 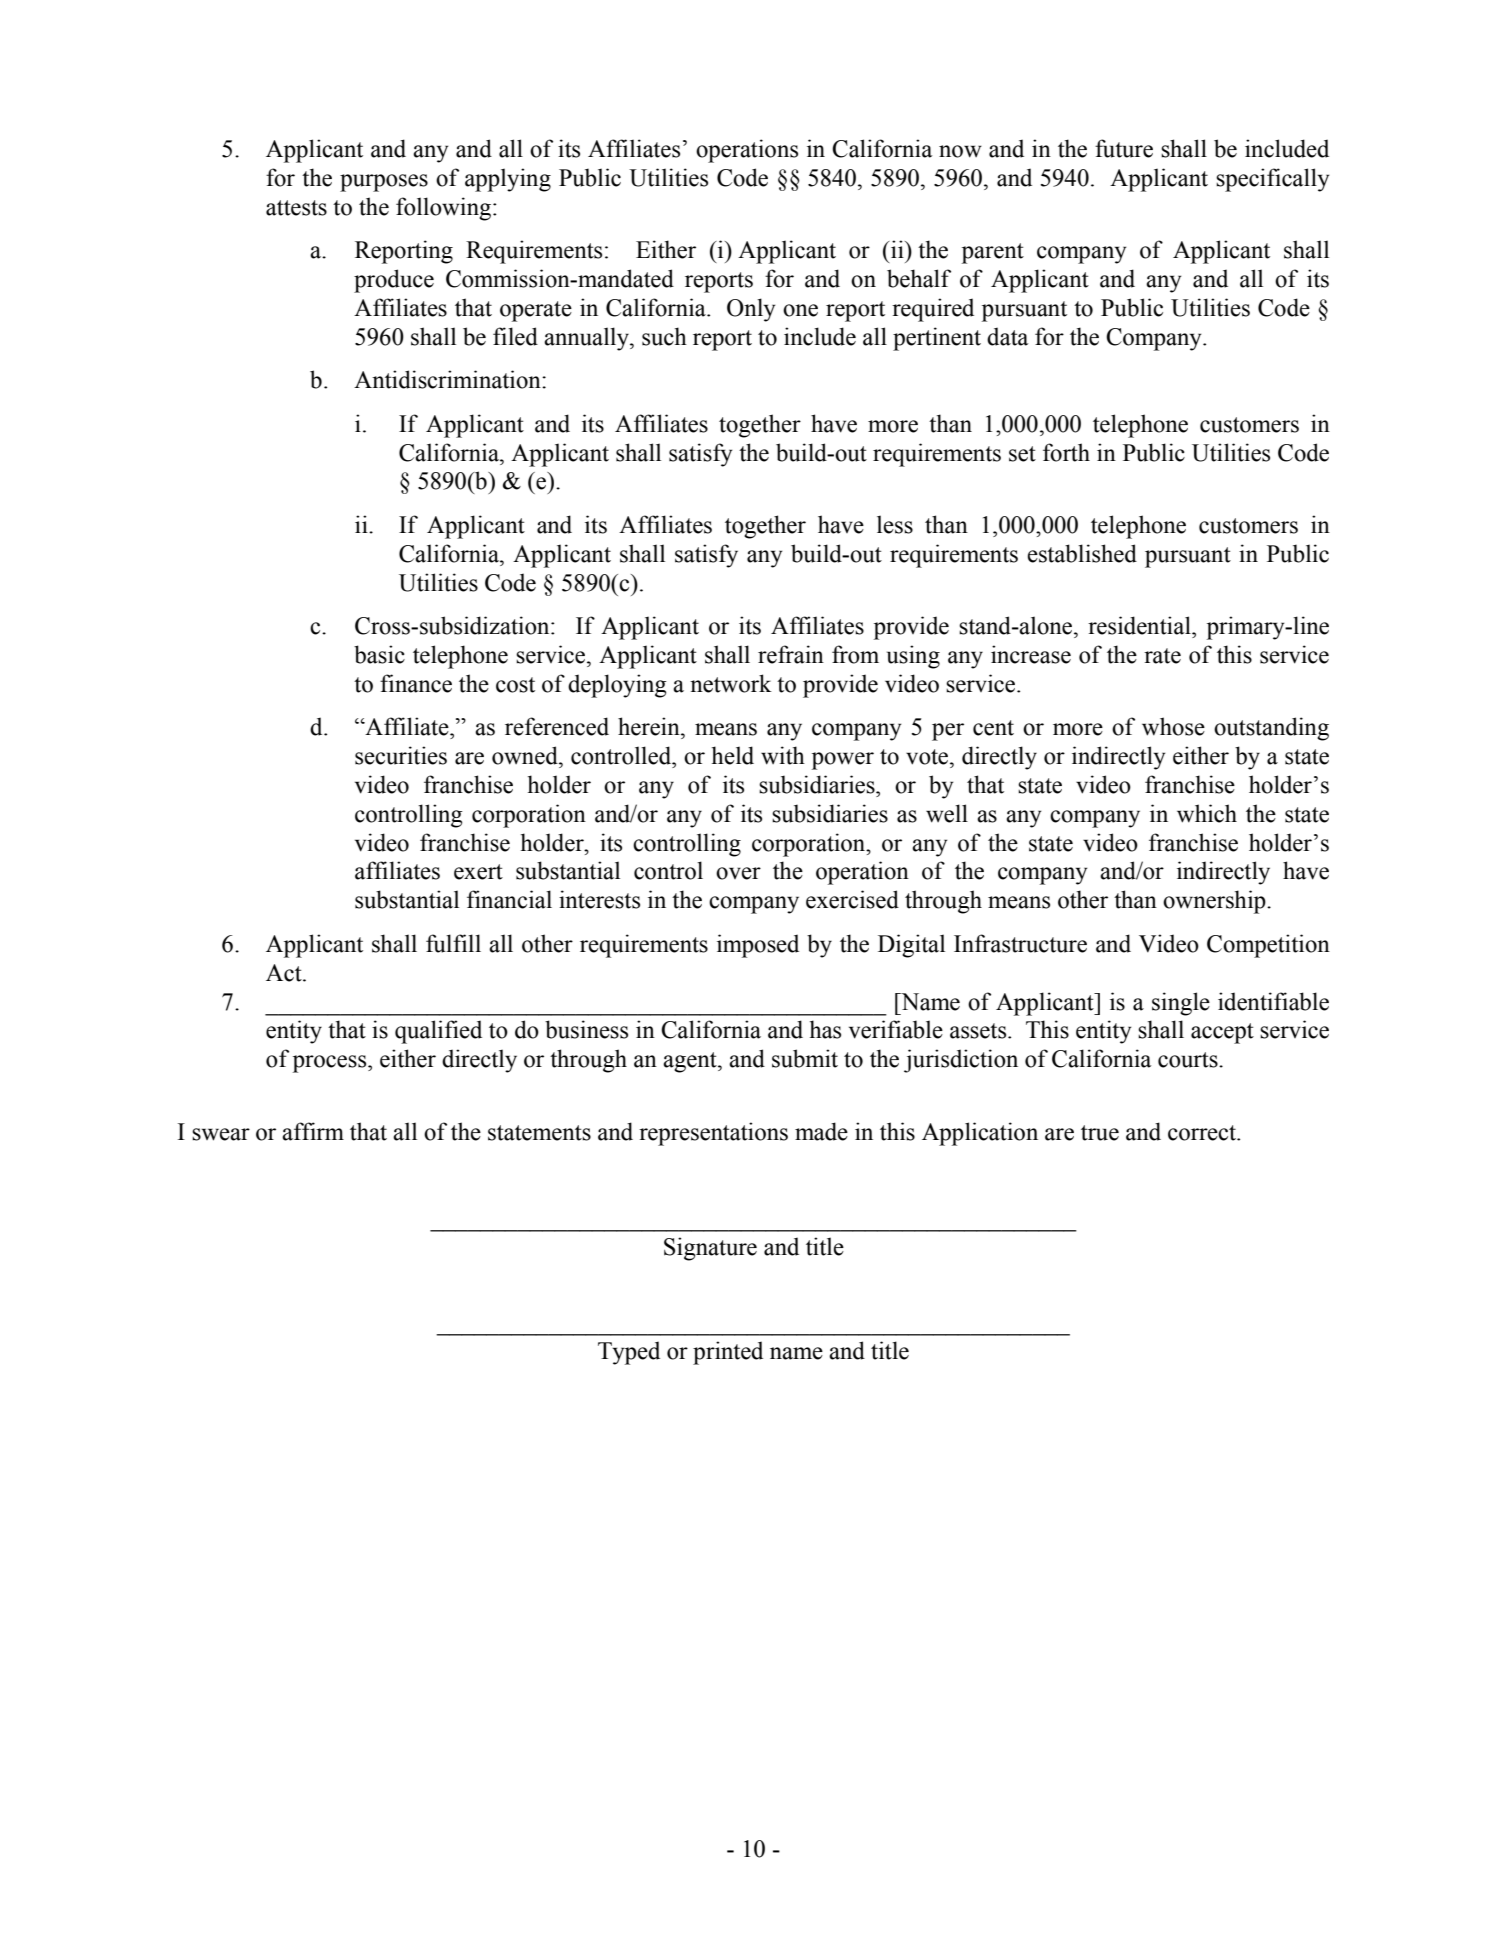 I want to click on refrain, so click(x=791, y=654).
